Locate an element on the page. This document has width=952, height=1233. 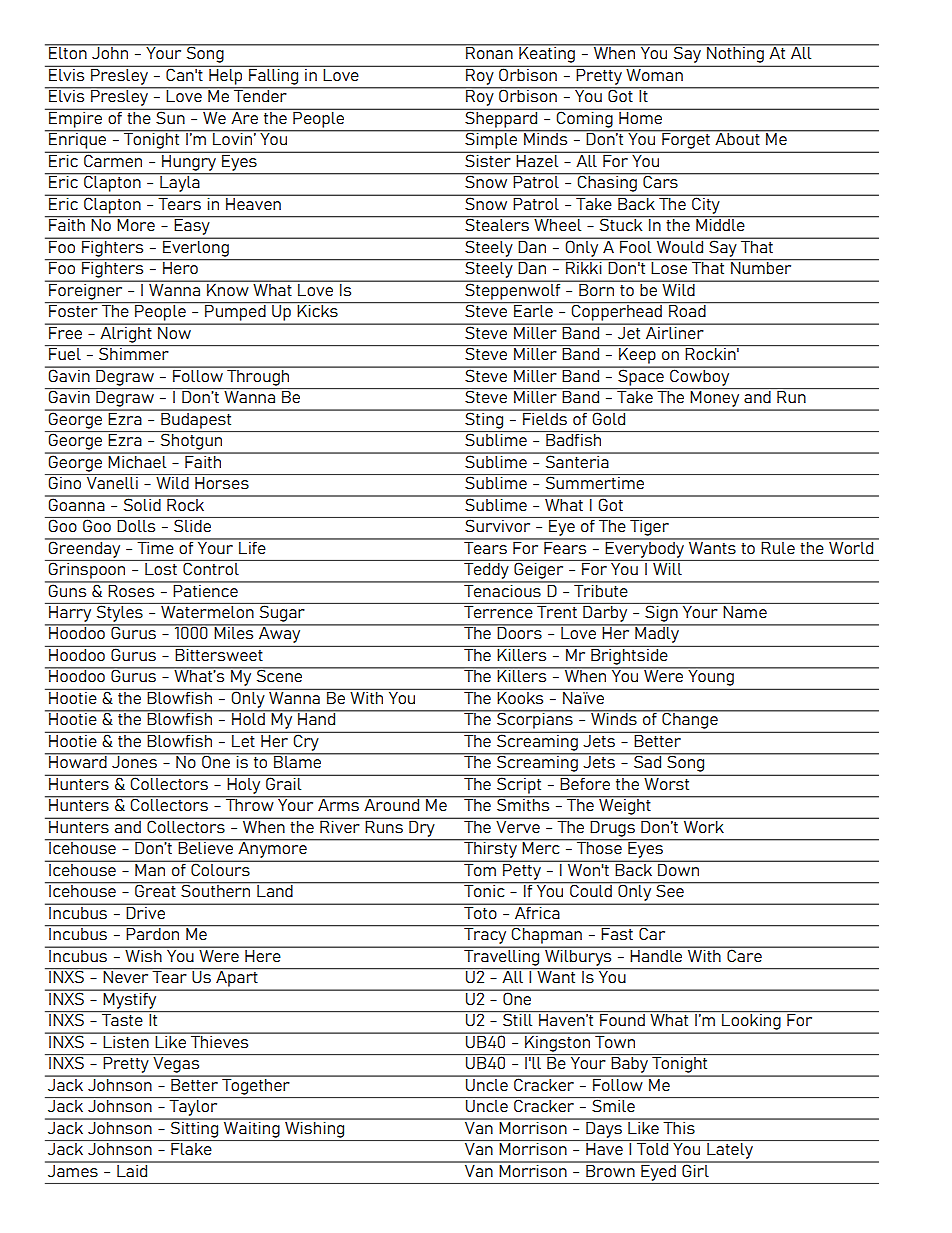
Great is located at coordinates (155, 889).
